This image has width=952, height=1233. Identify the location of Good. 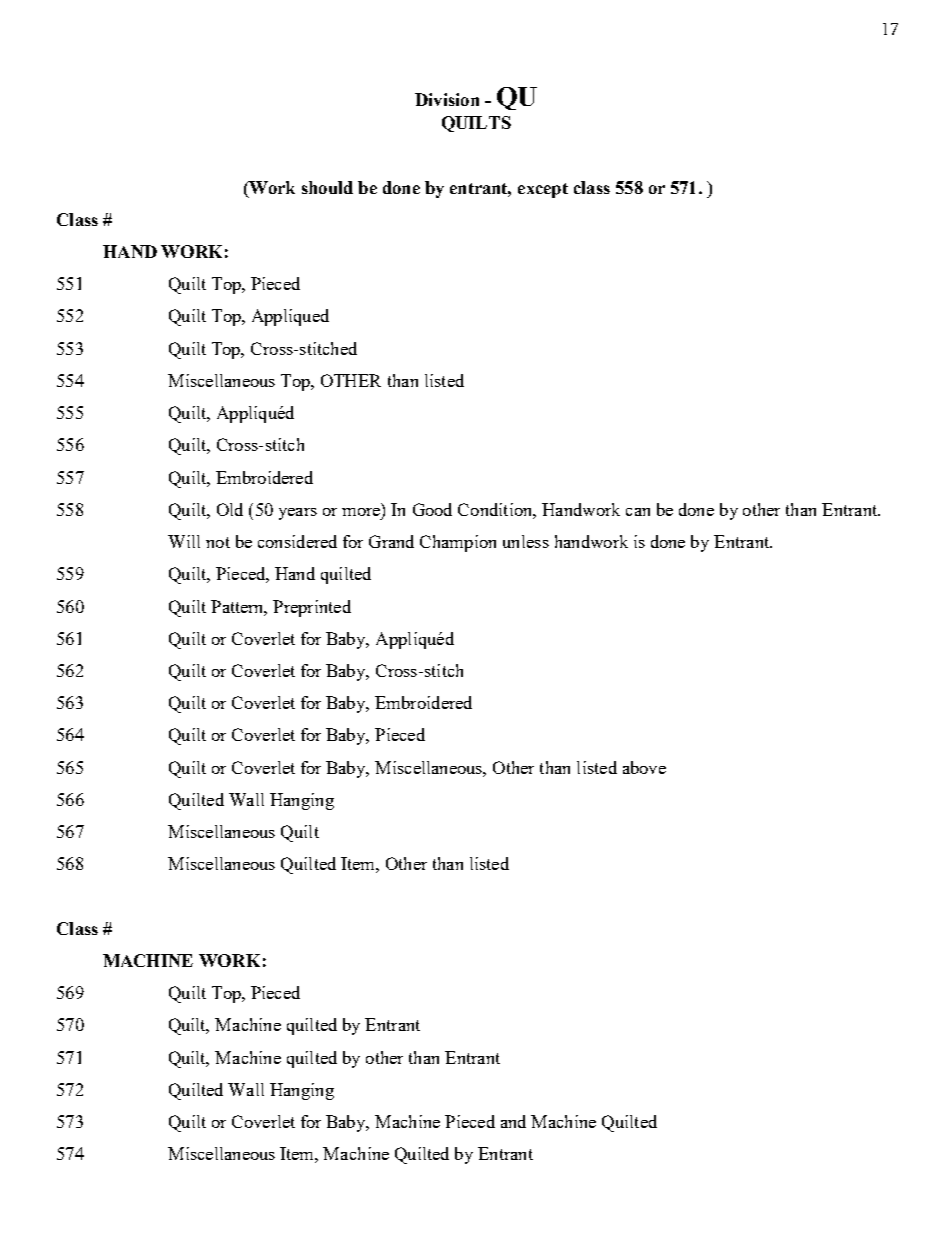
(432, 509).
